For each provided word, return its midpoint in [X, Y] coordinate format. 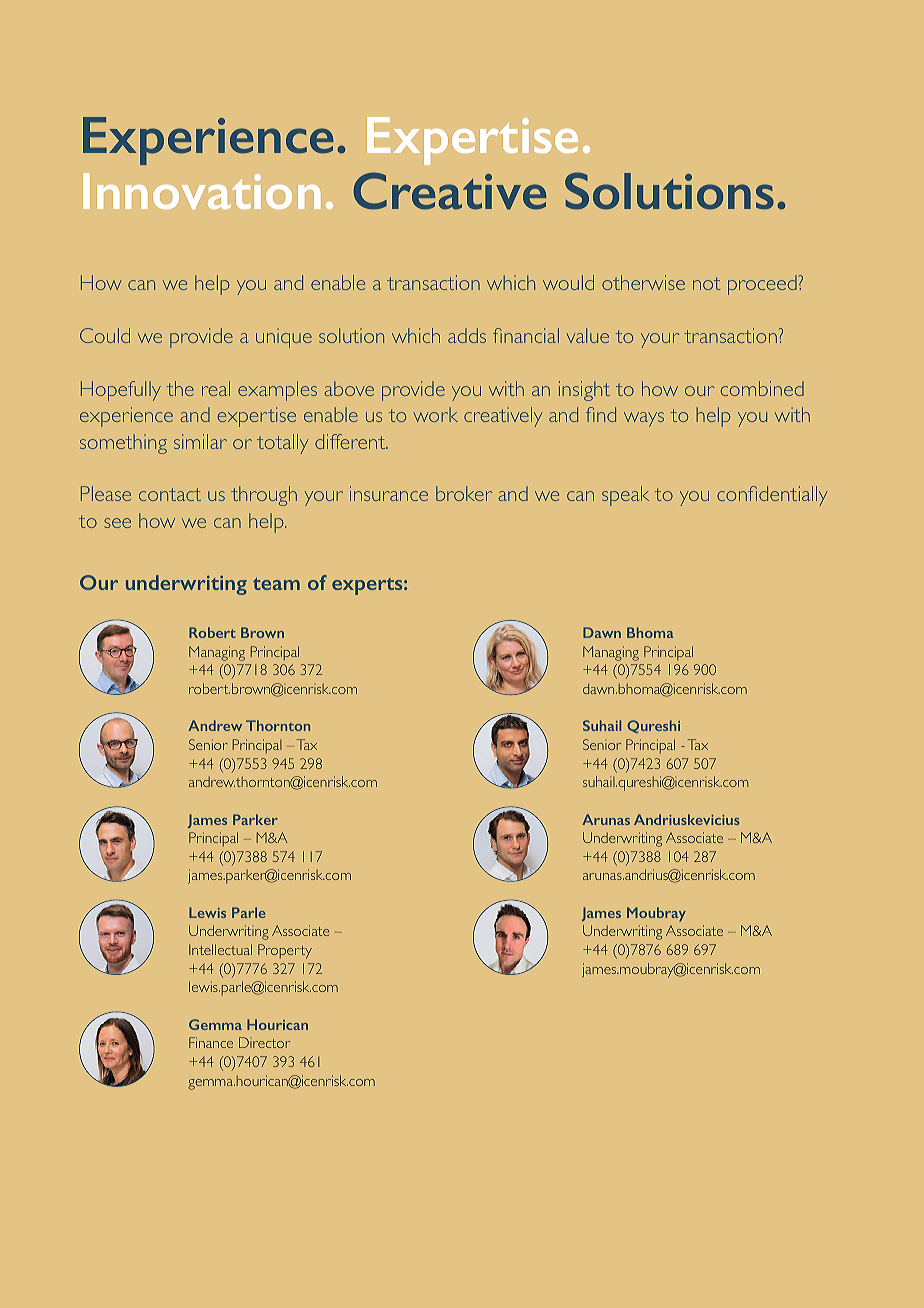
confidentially [772, 496]
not [706, 283]
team [276, 584]
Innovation [201, 191]
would [568, 282]
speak [625, 496]
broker [464, 493]
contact [170, 494]
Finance [211, 1042]
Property [285, 951]
